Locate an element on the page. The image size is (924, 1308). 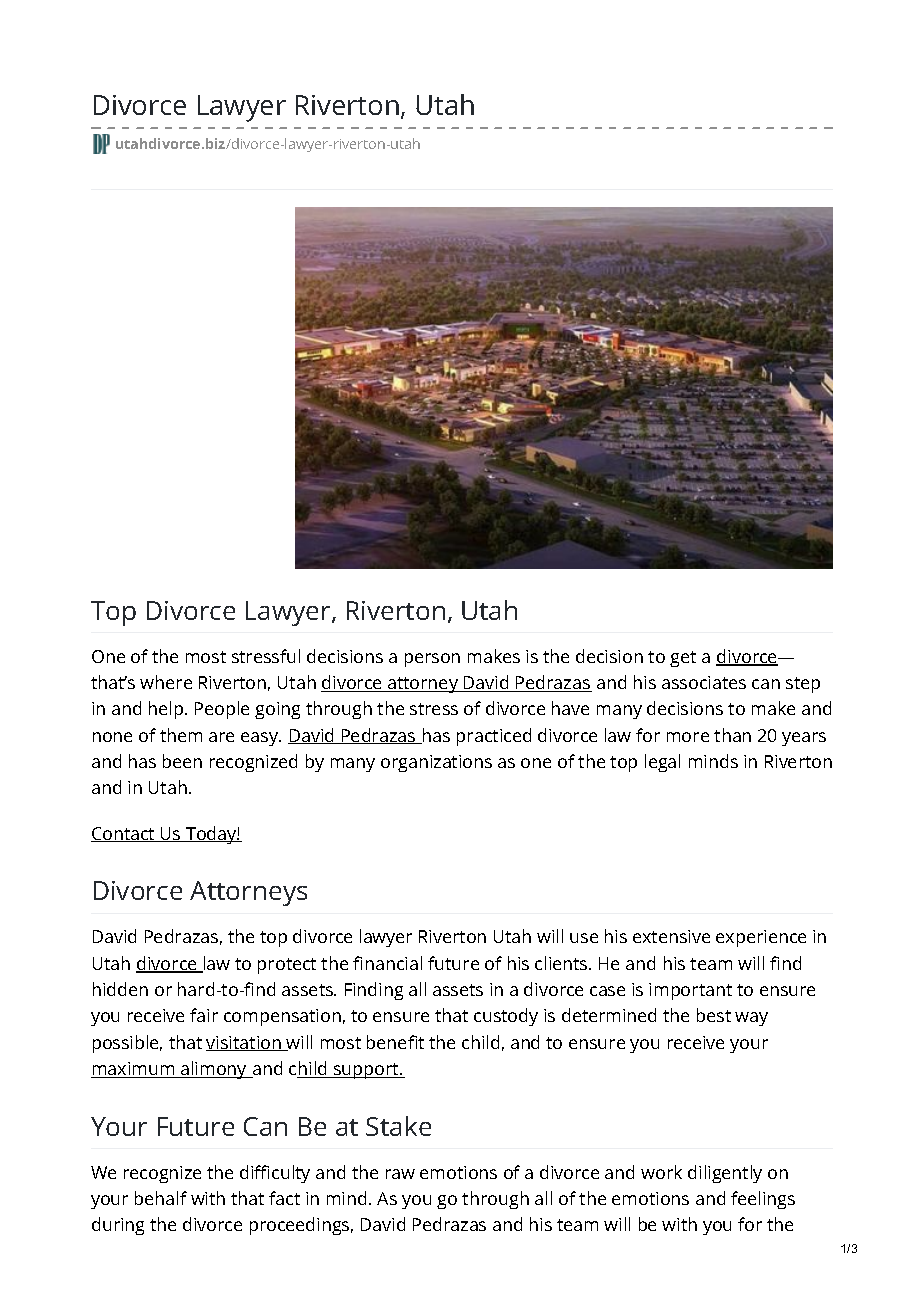
protect is located at coordinates (287, 966).
